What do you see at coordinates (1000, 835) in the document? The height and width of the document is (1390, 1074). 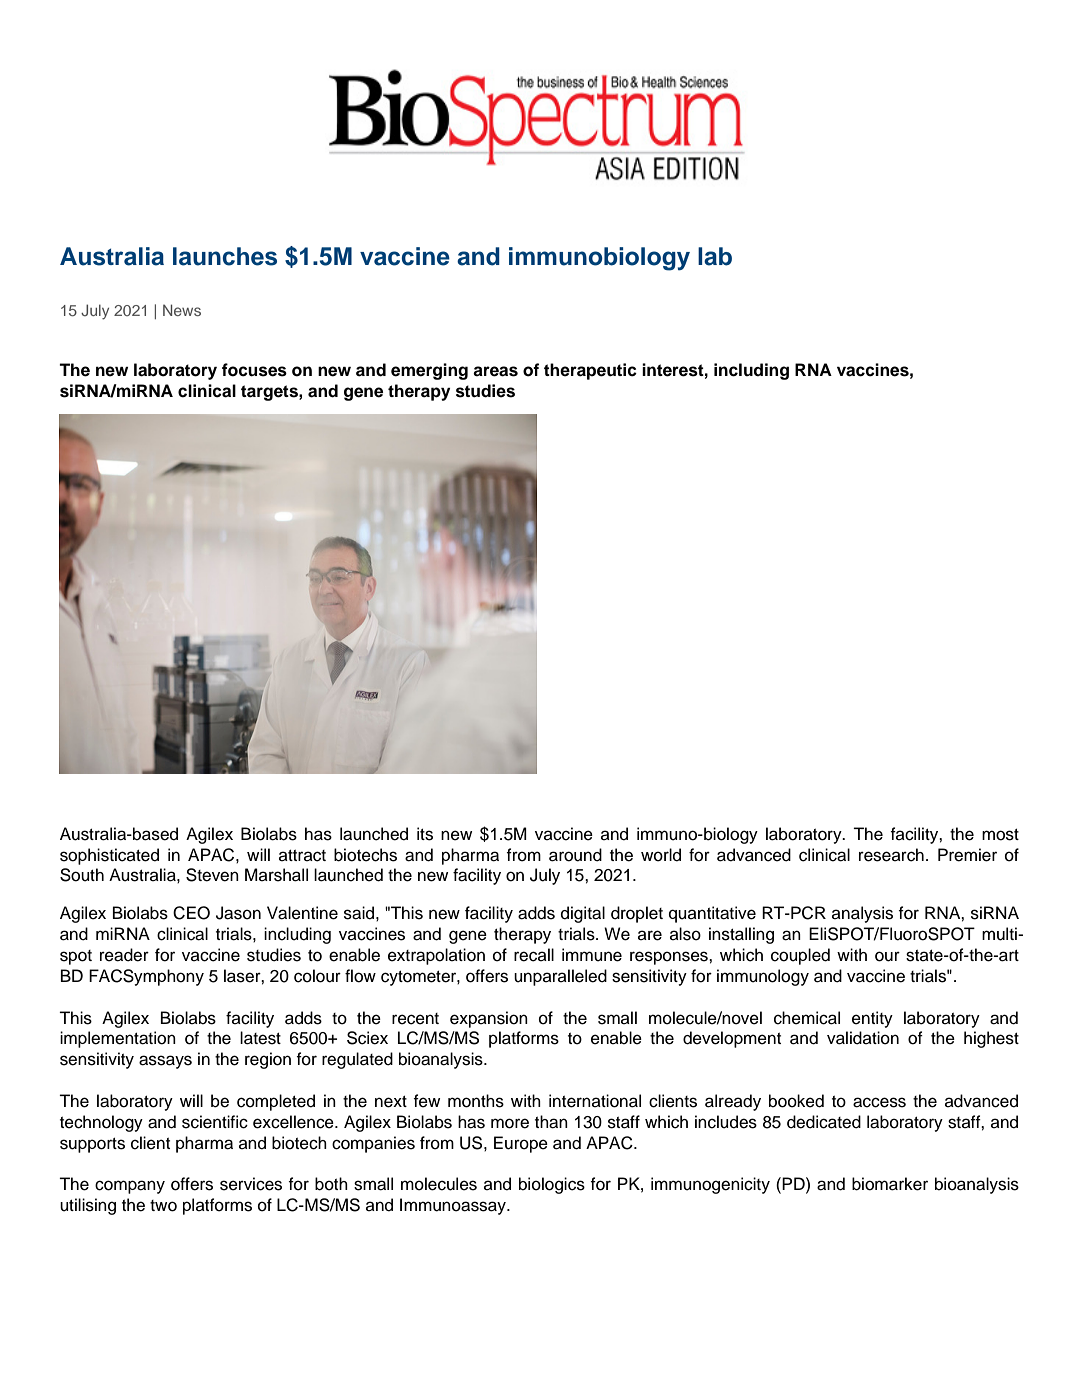 I see `most` at bounding box center [1000, 835].
